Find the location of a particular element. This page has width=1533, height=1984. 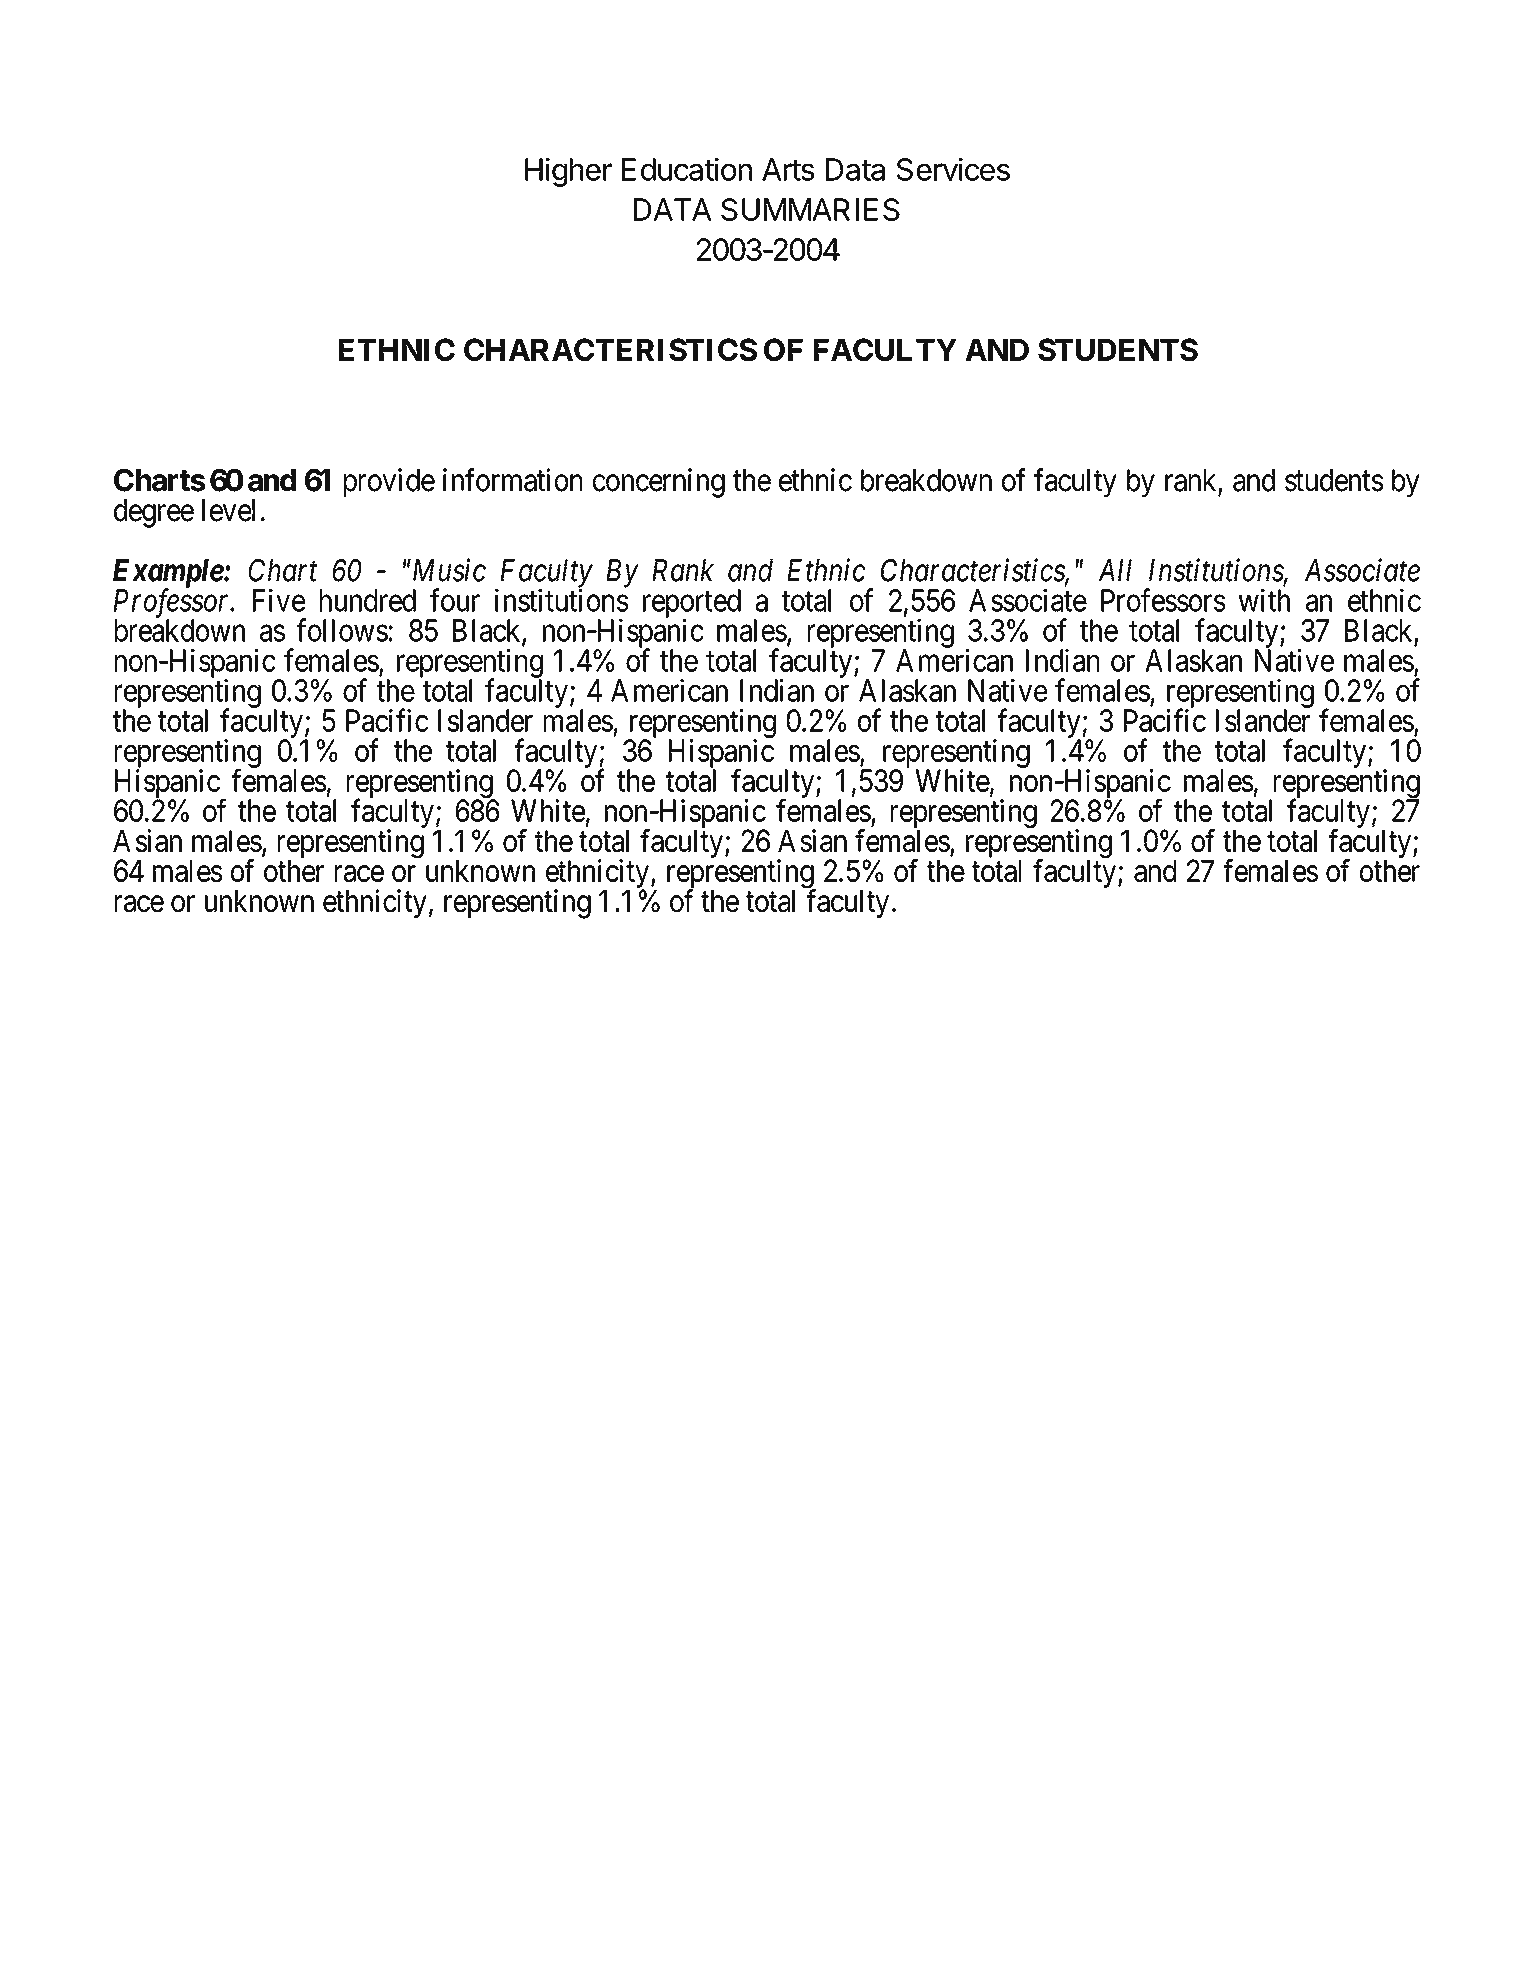

SUMMARIES is located at coordinates (810, 209).
